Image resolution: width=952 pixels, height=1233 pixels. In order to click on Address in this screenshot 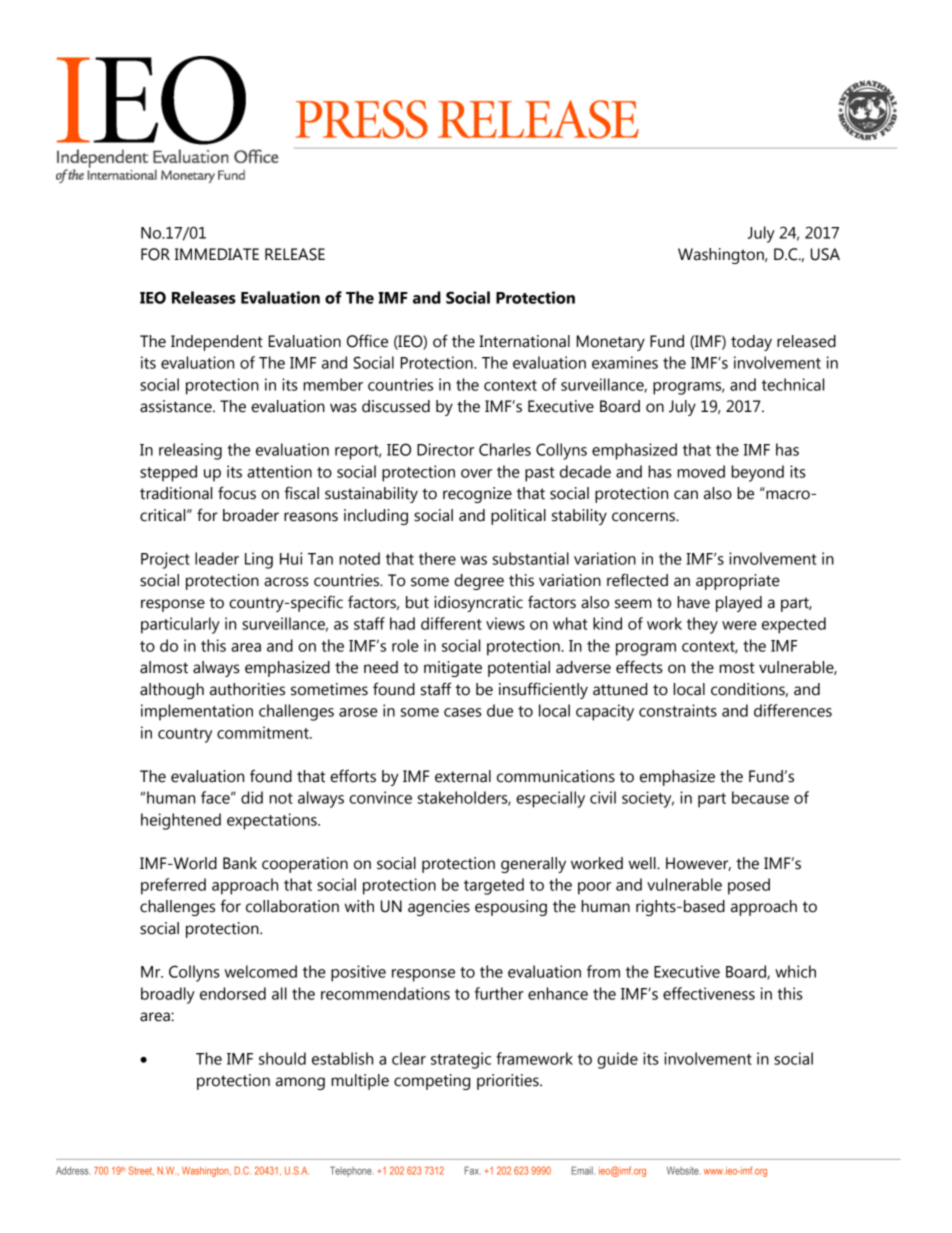, I will do `click(72, 1171)`.
